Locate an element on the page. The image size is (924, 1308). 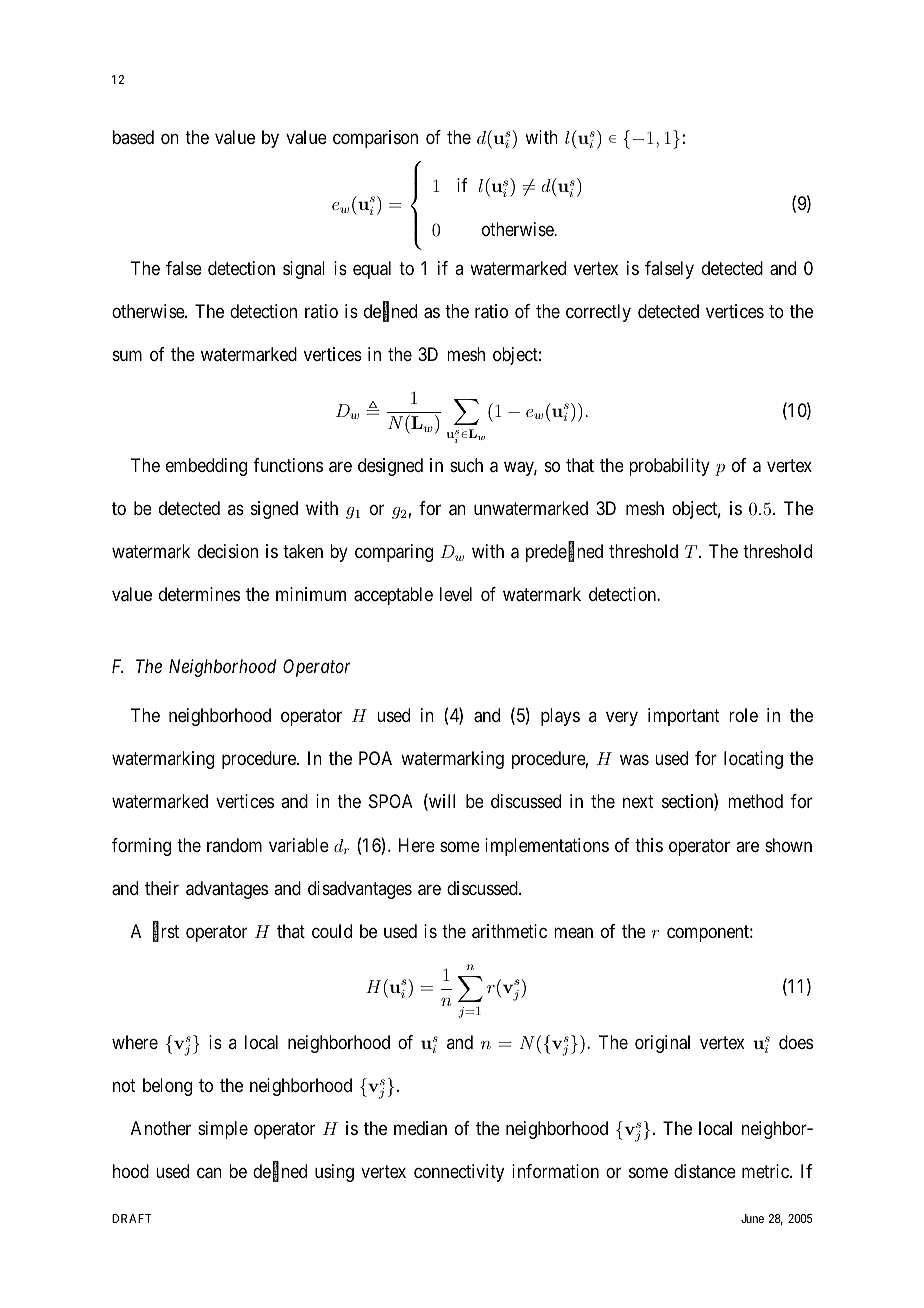
arithmetic is located at coordinates (509, 931).
